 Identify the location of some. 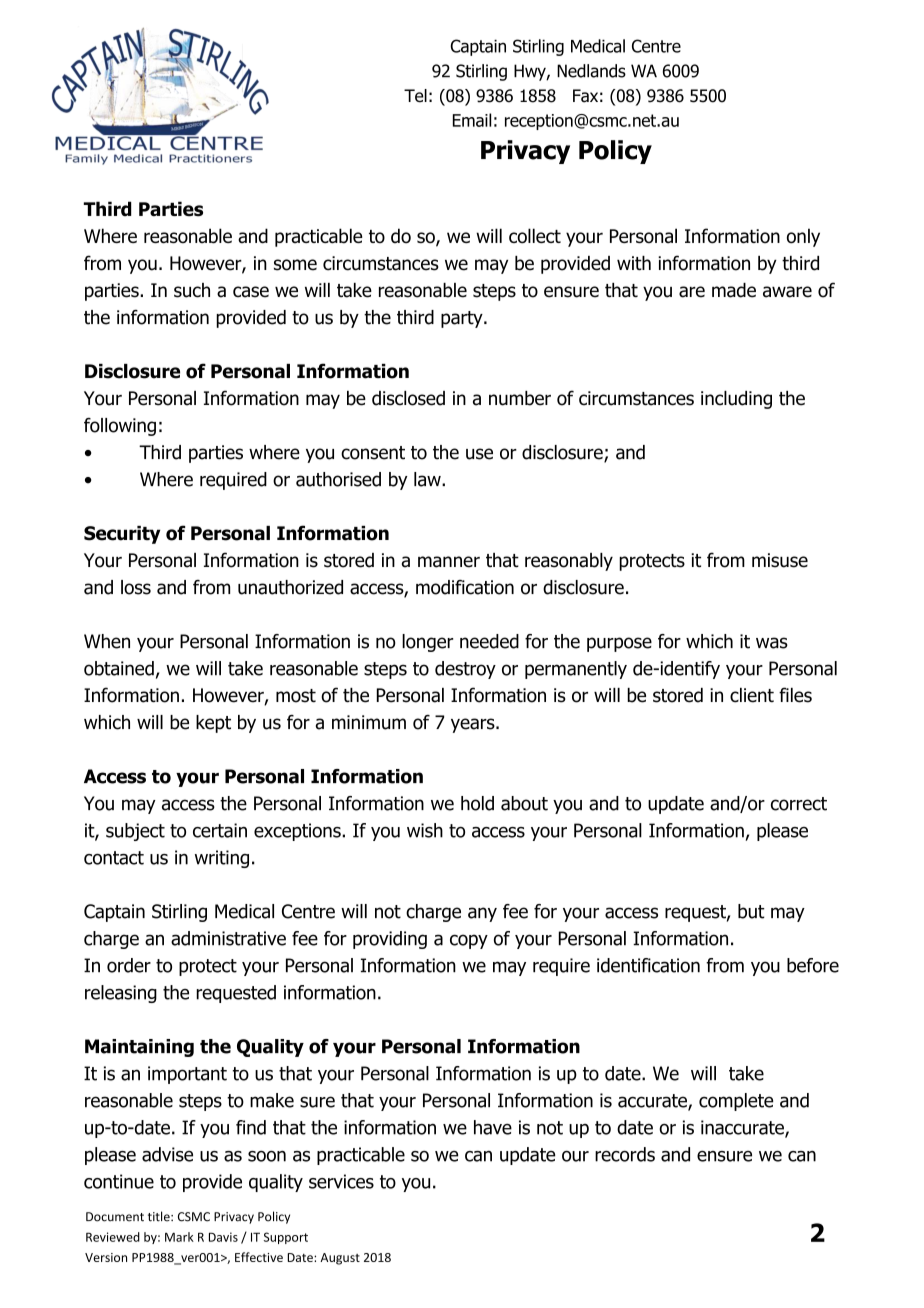
(295, 265).
